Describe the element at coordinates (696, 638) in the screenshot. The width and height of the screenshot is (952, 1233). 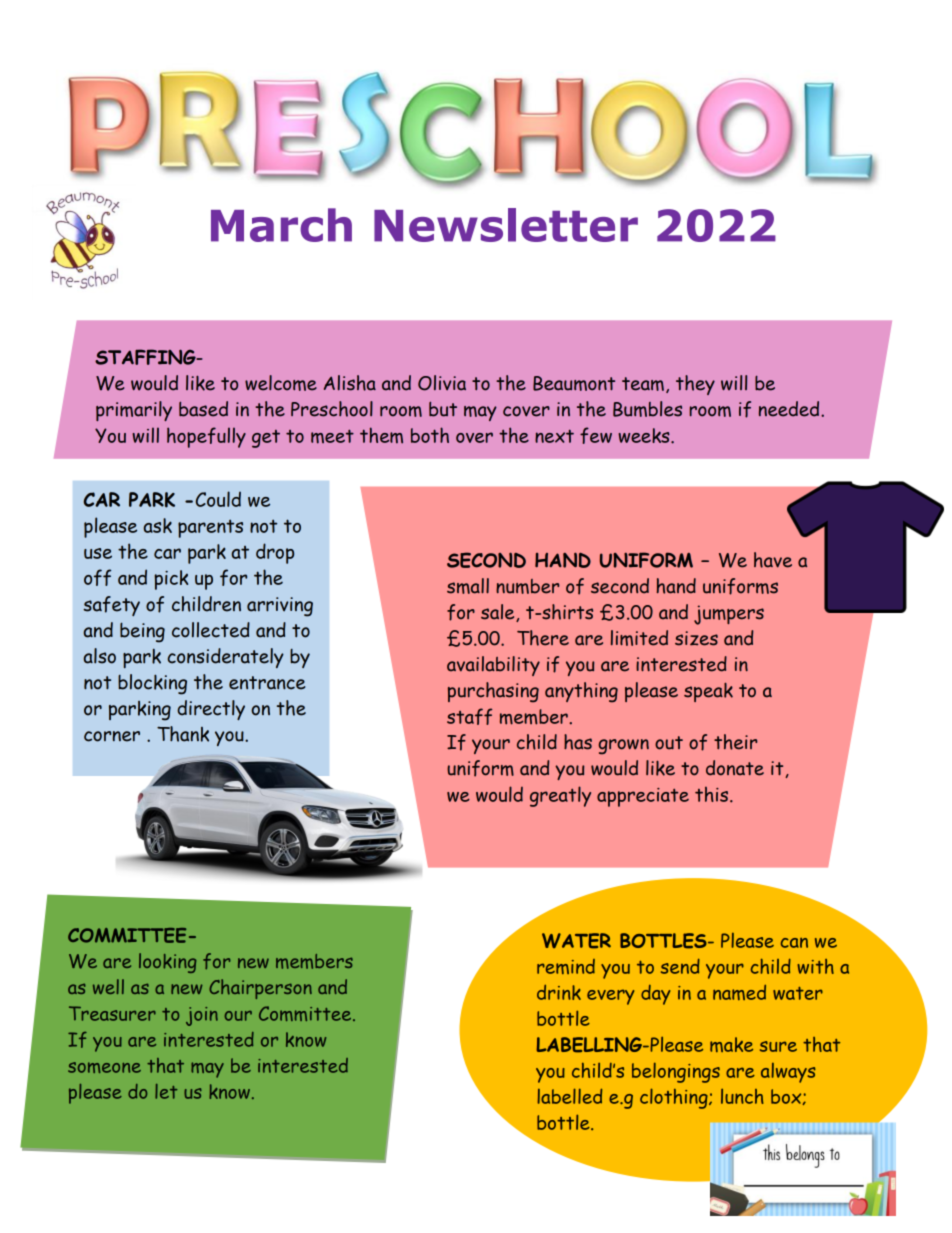
I see `sizes` at that location.
